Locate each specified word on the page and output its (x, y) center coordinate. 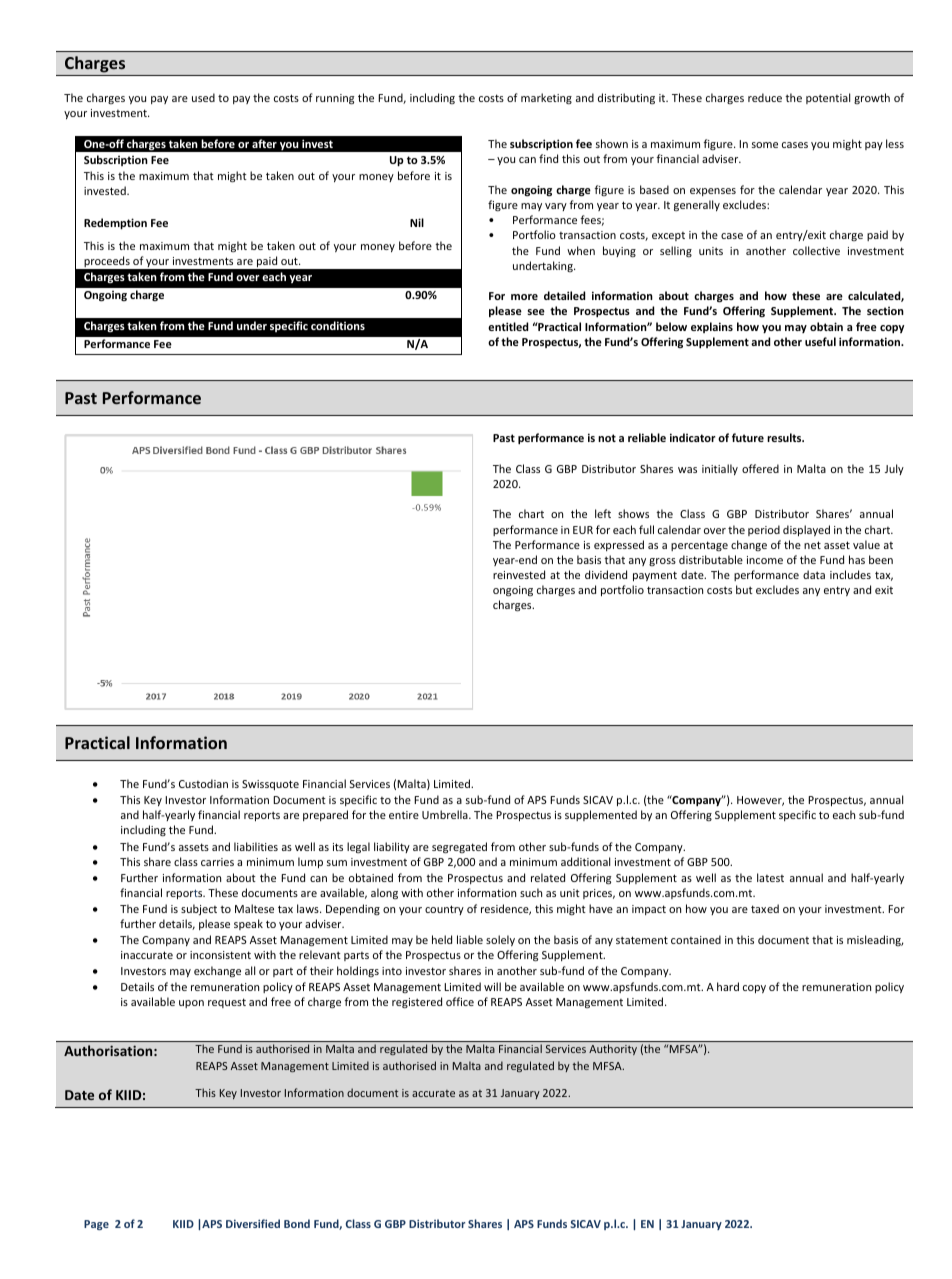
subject (199, 909)
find (548, 158)
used (203, 97)
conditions (338, 325)
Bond (297, 1223)
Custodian (203, 783)
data (814, 574)
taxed (765, 908)
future (748, 437)
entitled (508, 326)
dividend (606, 574)
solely (500, 940)
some (765, 145)
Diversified (253, 1223)
